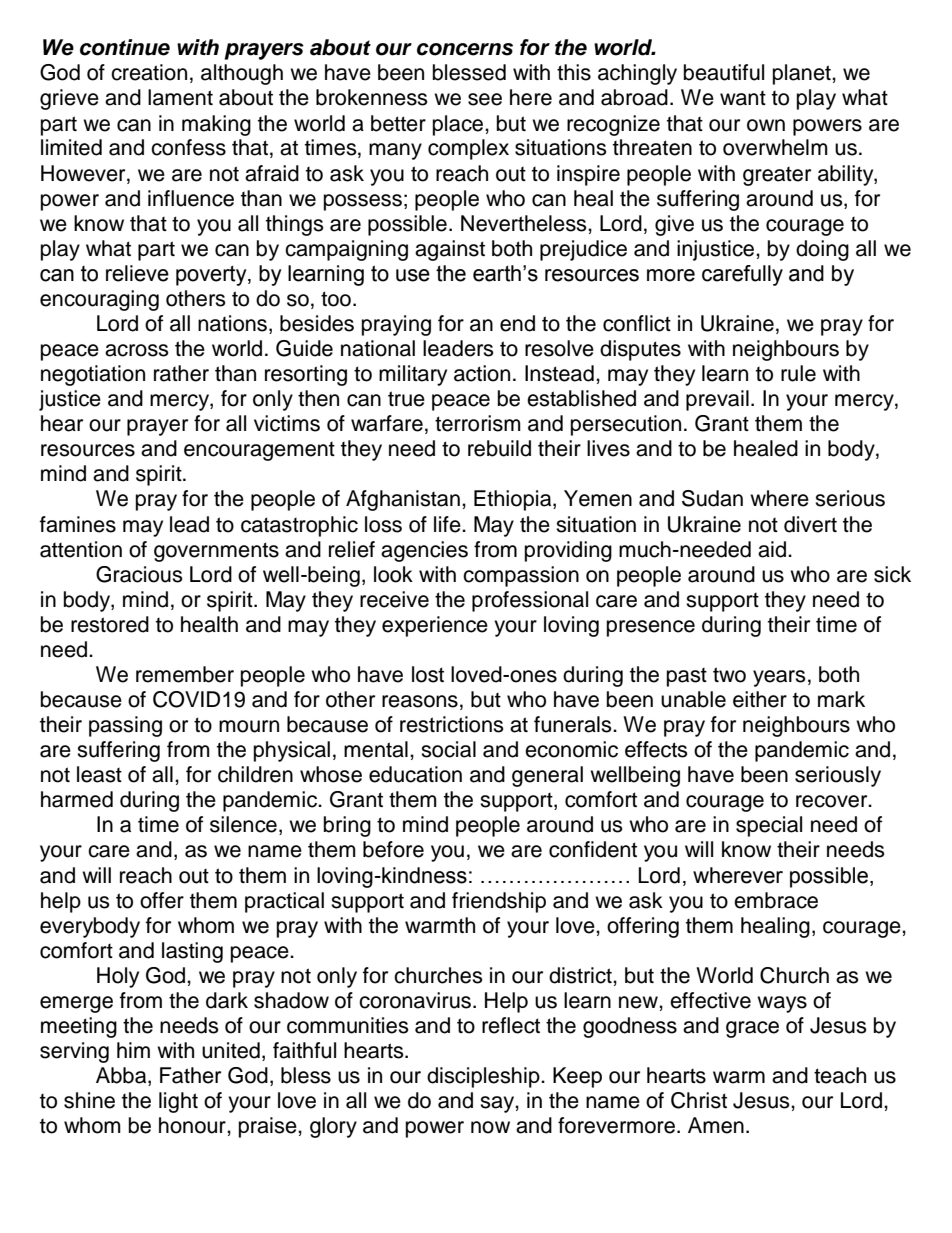 This screenshot has width=952, height=1233. What do you see at coordinates (743, 98) in the screenshot?
I see `want` at bounding box center [743, 98].
